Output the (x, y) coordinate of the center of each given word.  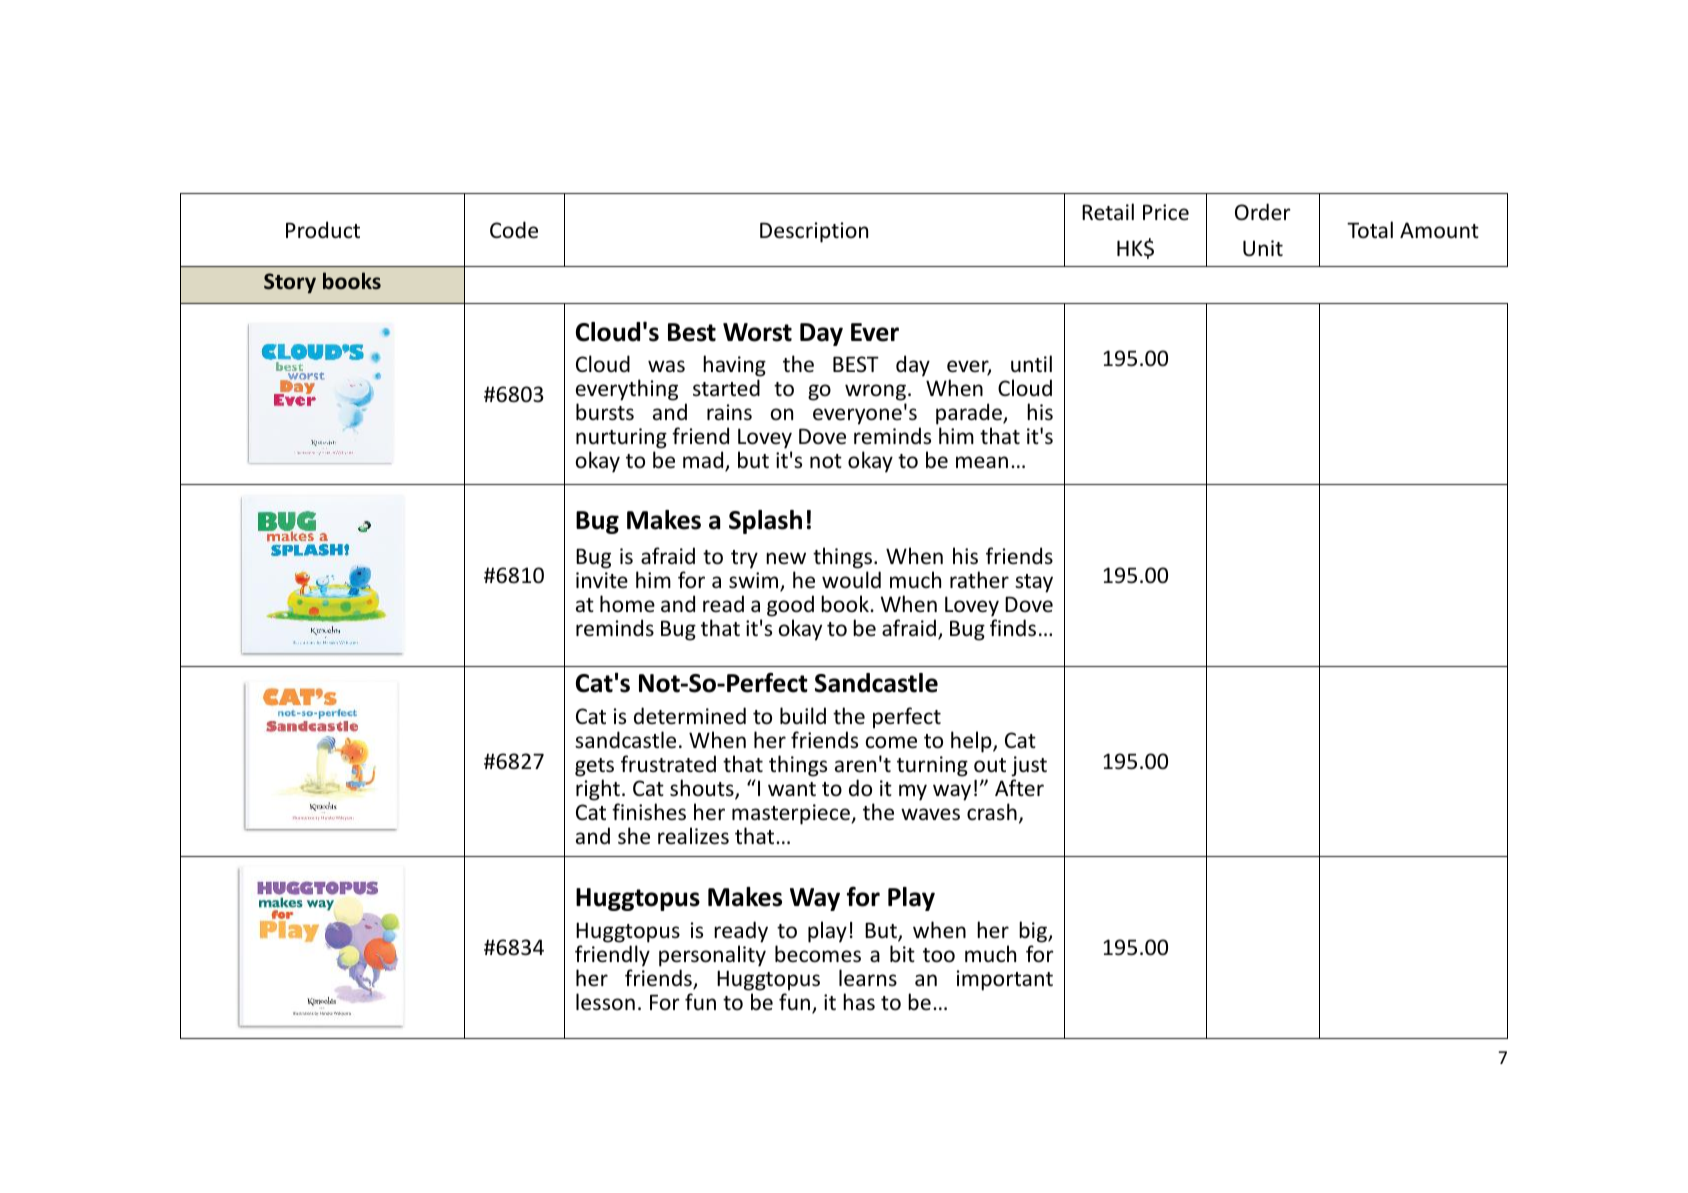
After (1019, 787)
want (792, 789)
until (1031, 363)
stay (1034, 583)
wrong (875, 392)
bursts (605, 412)
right (598, 790)
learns (868, 978)
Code (514, 230)
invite (602, 580)
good (790, 606)
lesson (605, 1002)
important (1005, 980)
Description (814, 232)
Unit (1263, 248)
